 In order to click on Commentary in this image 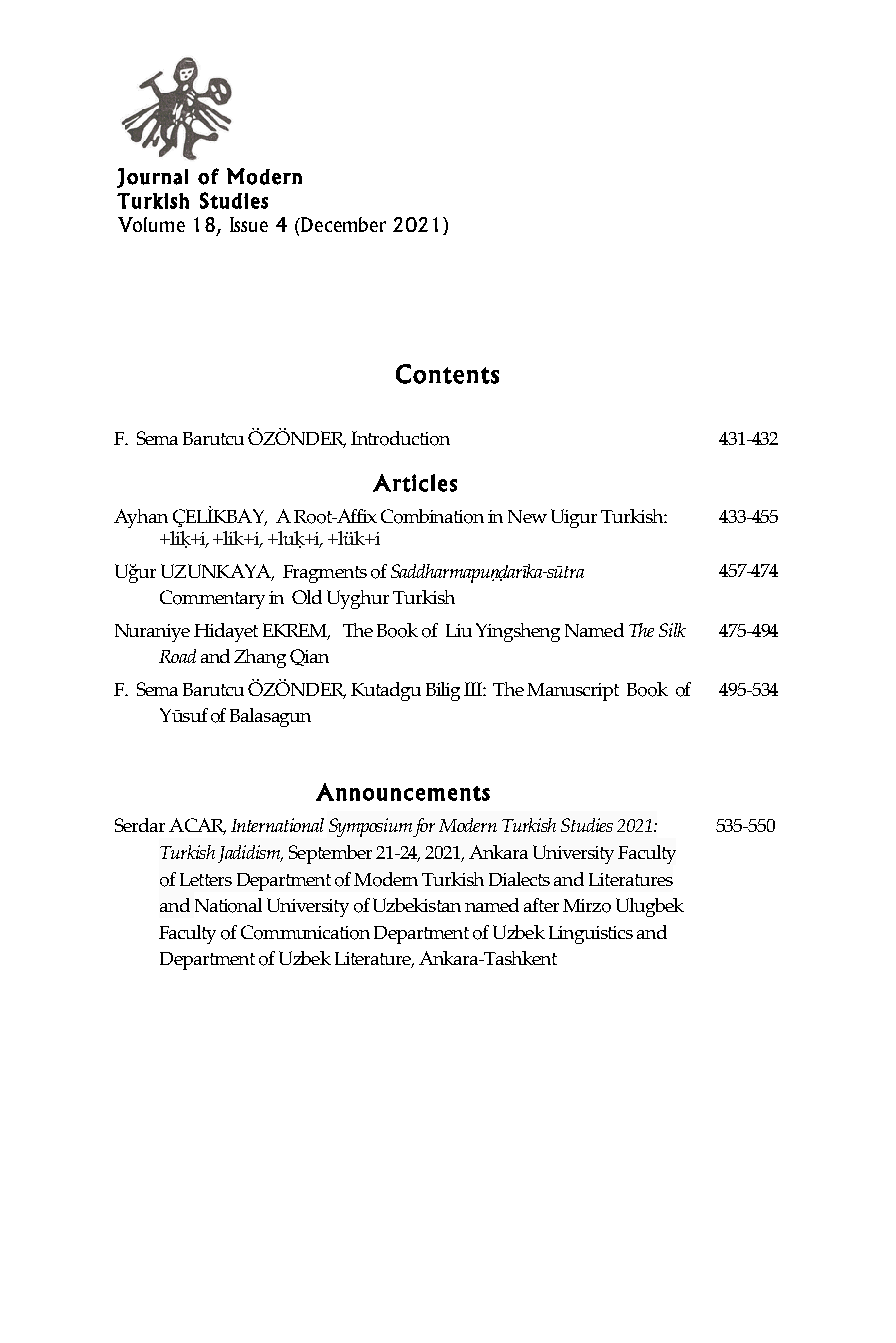, I will do `click(212, 599)`.
